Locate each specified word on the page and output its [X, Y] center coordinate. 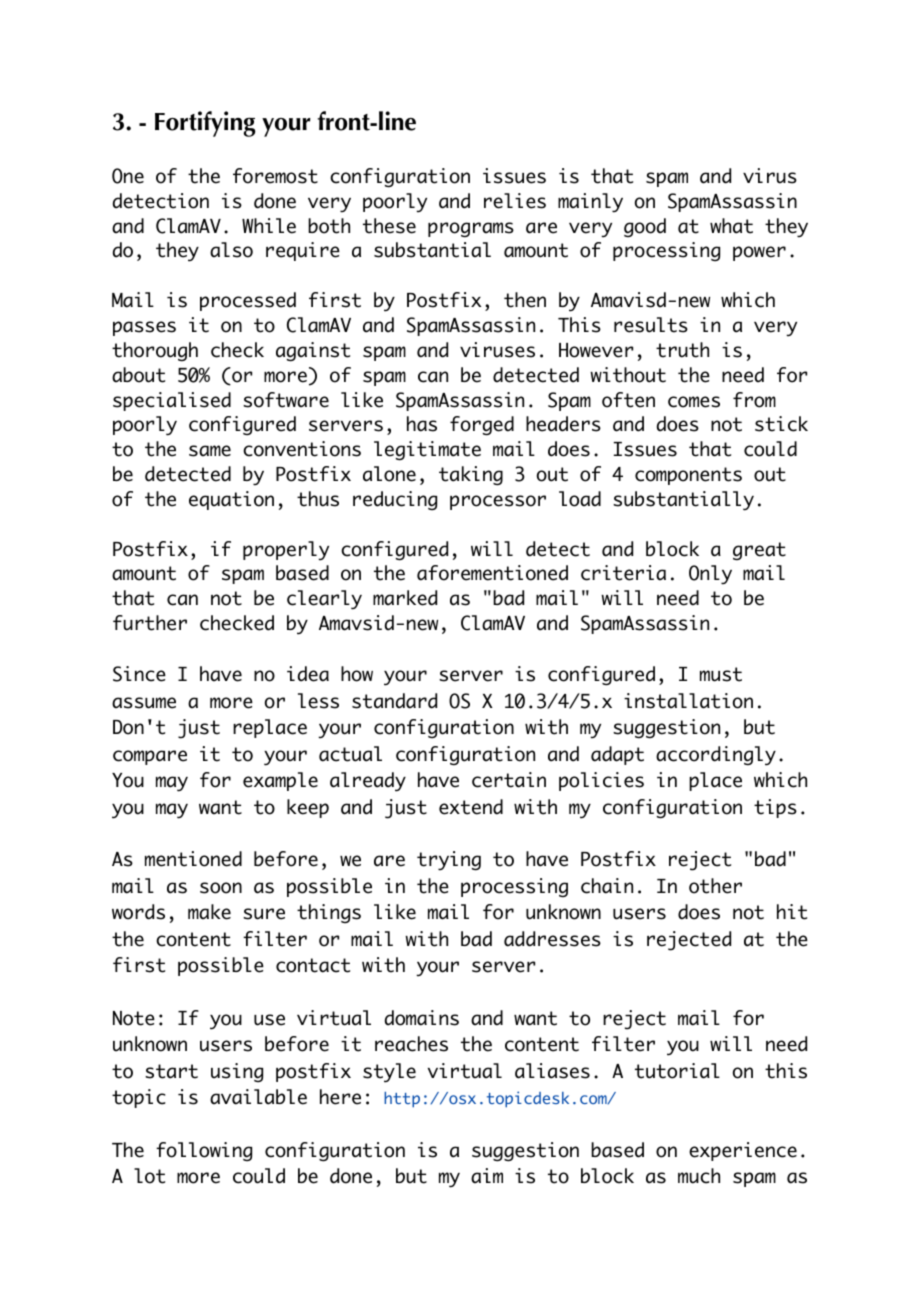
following [204, 1151]
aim [487, 1176]
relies [515, 201]
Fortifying [205, 124]
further [150, 623]
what [731, 226]
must [721, 674]
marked [405, 598]
